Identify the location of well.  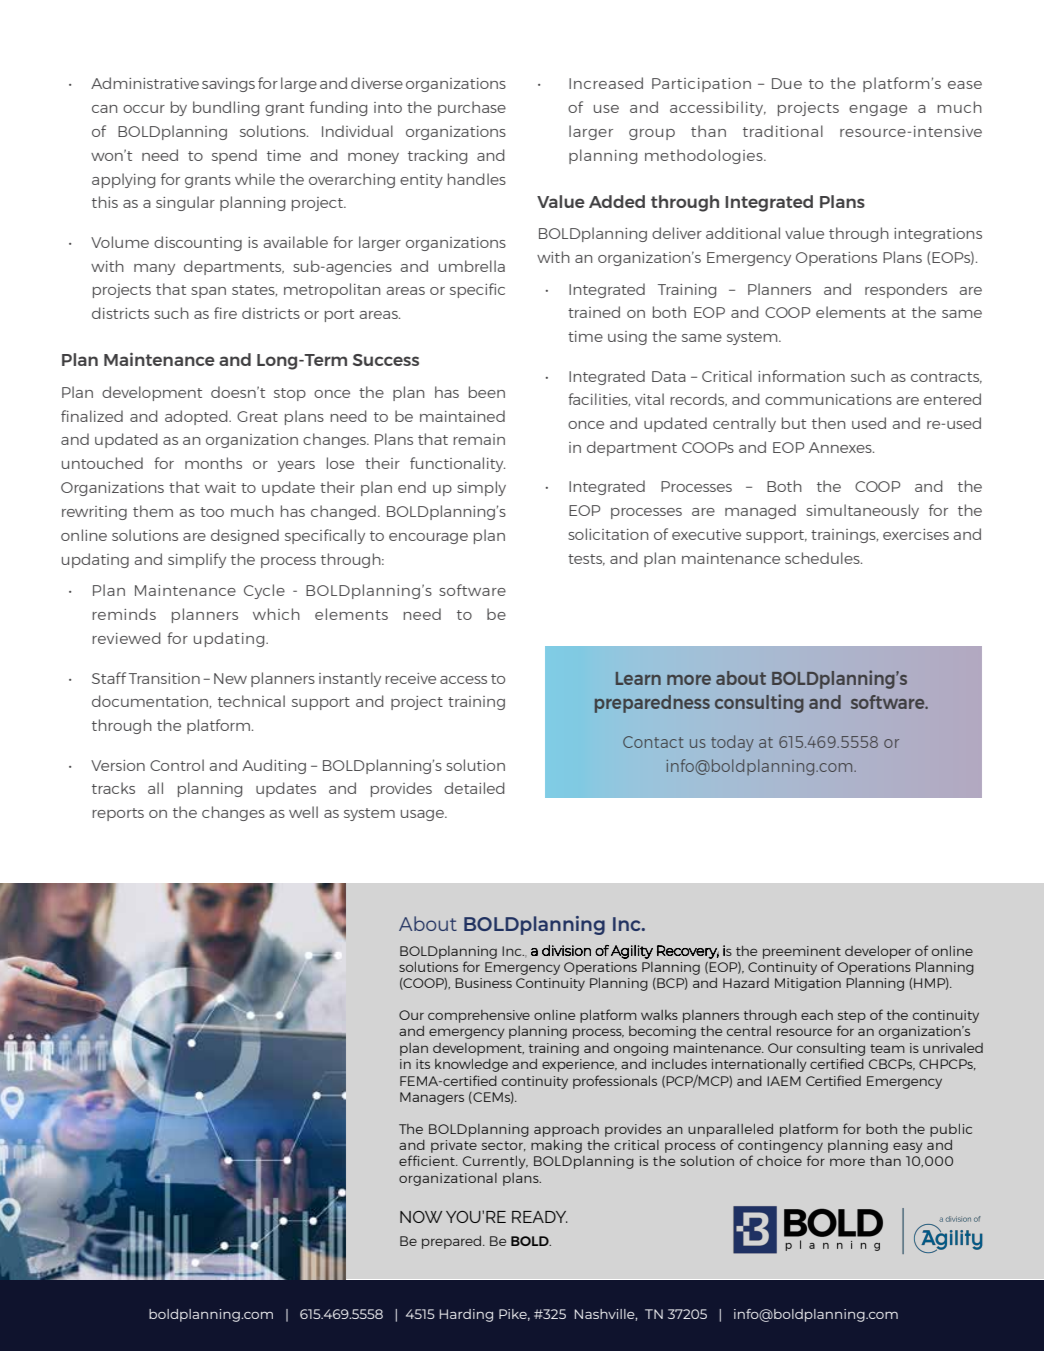
(303, 812).
